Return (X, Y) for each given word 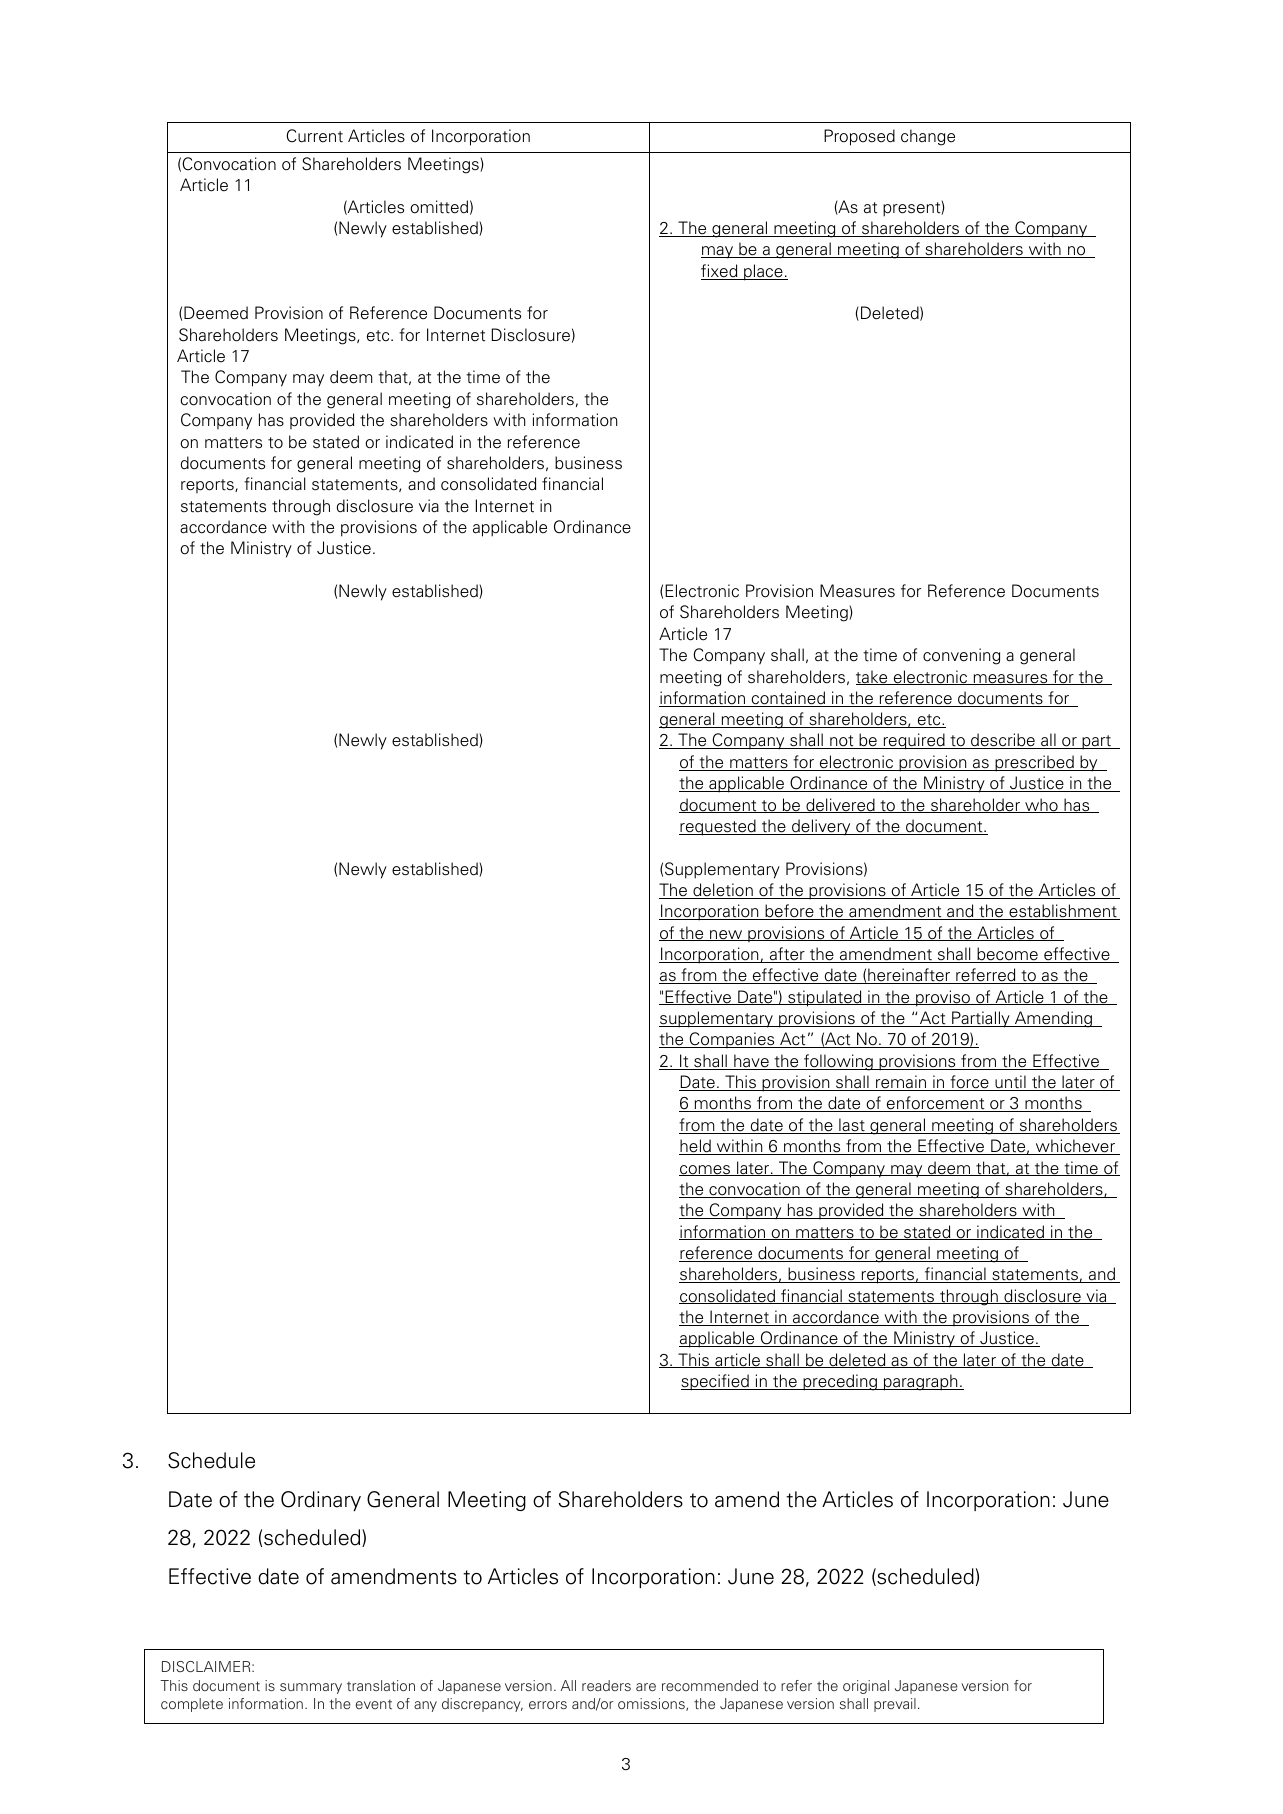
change (928, 137)
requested (718, 827)
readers (606, 1685)
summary (311, 1688)
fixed (720, 272)
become (1007, 955)
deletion (723, 891)
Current (315, 136)
